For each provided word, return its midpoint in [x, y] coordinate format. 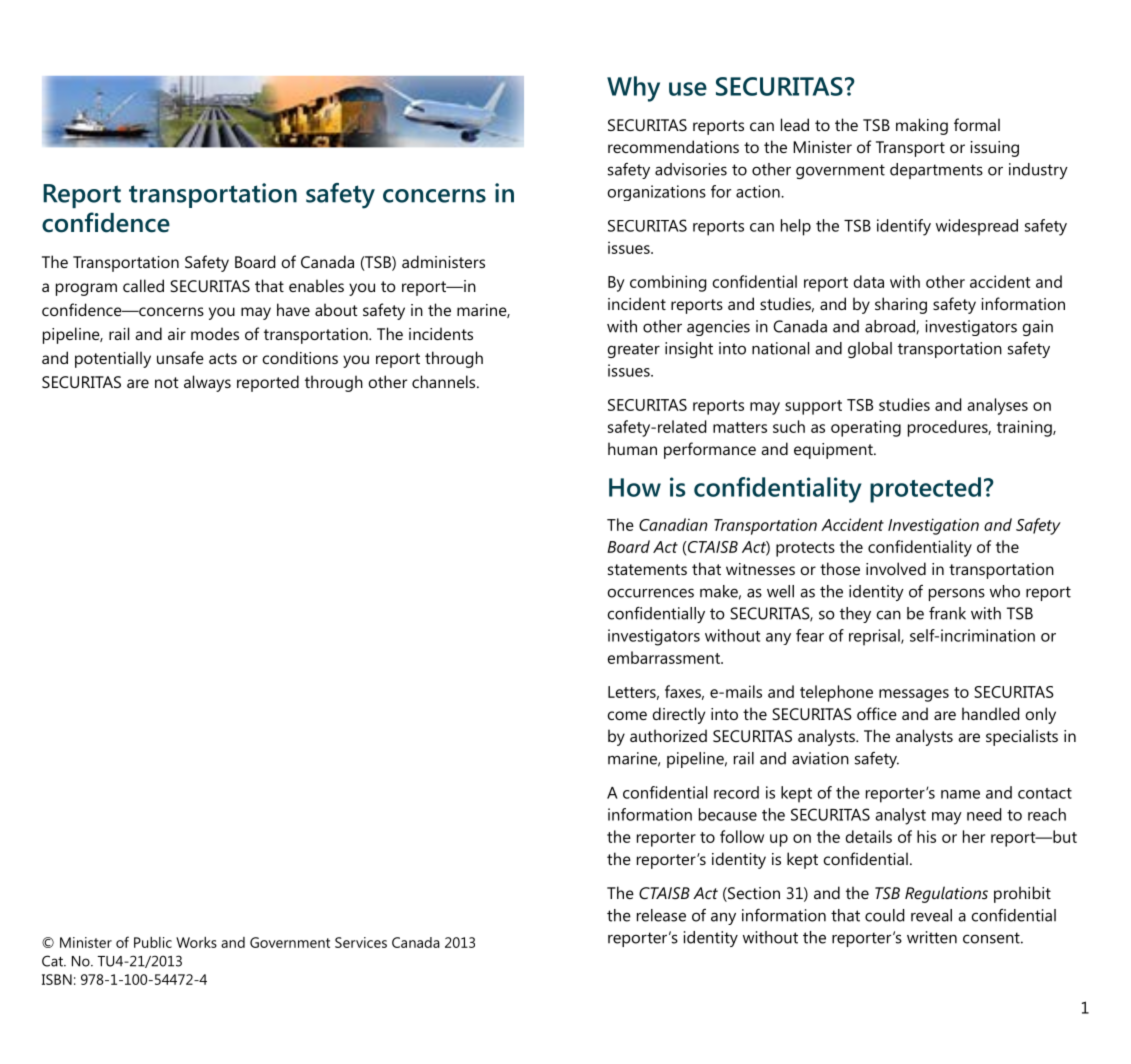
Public [153, 942]
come [627, 715]
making [922, 126]
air [177, 334]
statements [647, 569]
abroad [891, 327]
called [143, 285]
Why [633, 89]
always [207, 383]
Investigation [933, 526]
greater [634, 350]
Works [196, 942]
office [877, 713]
